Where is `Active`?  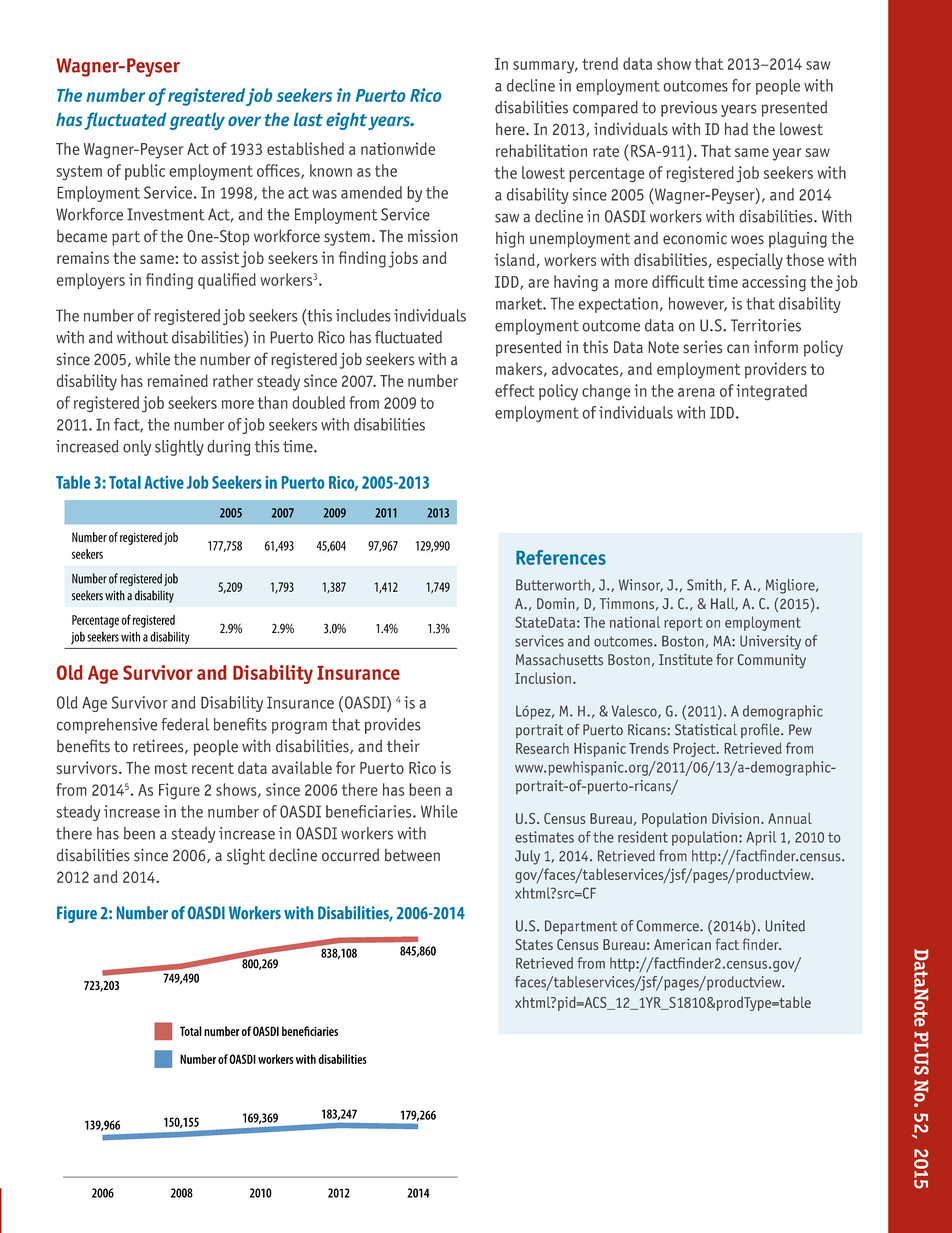 Active is located at coordinates (164, 482).
